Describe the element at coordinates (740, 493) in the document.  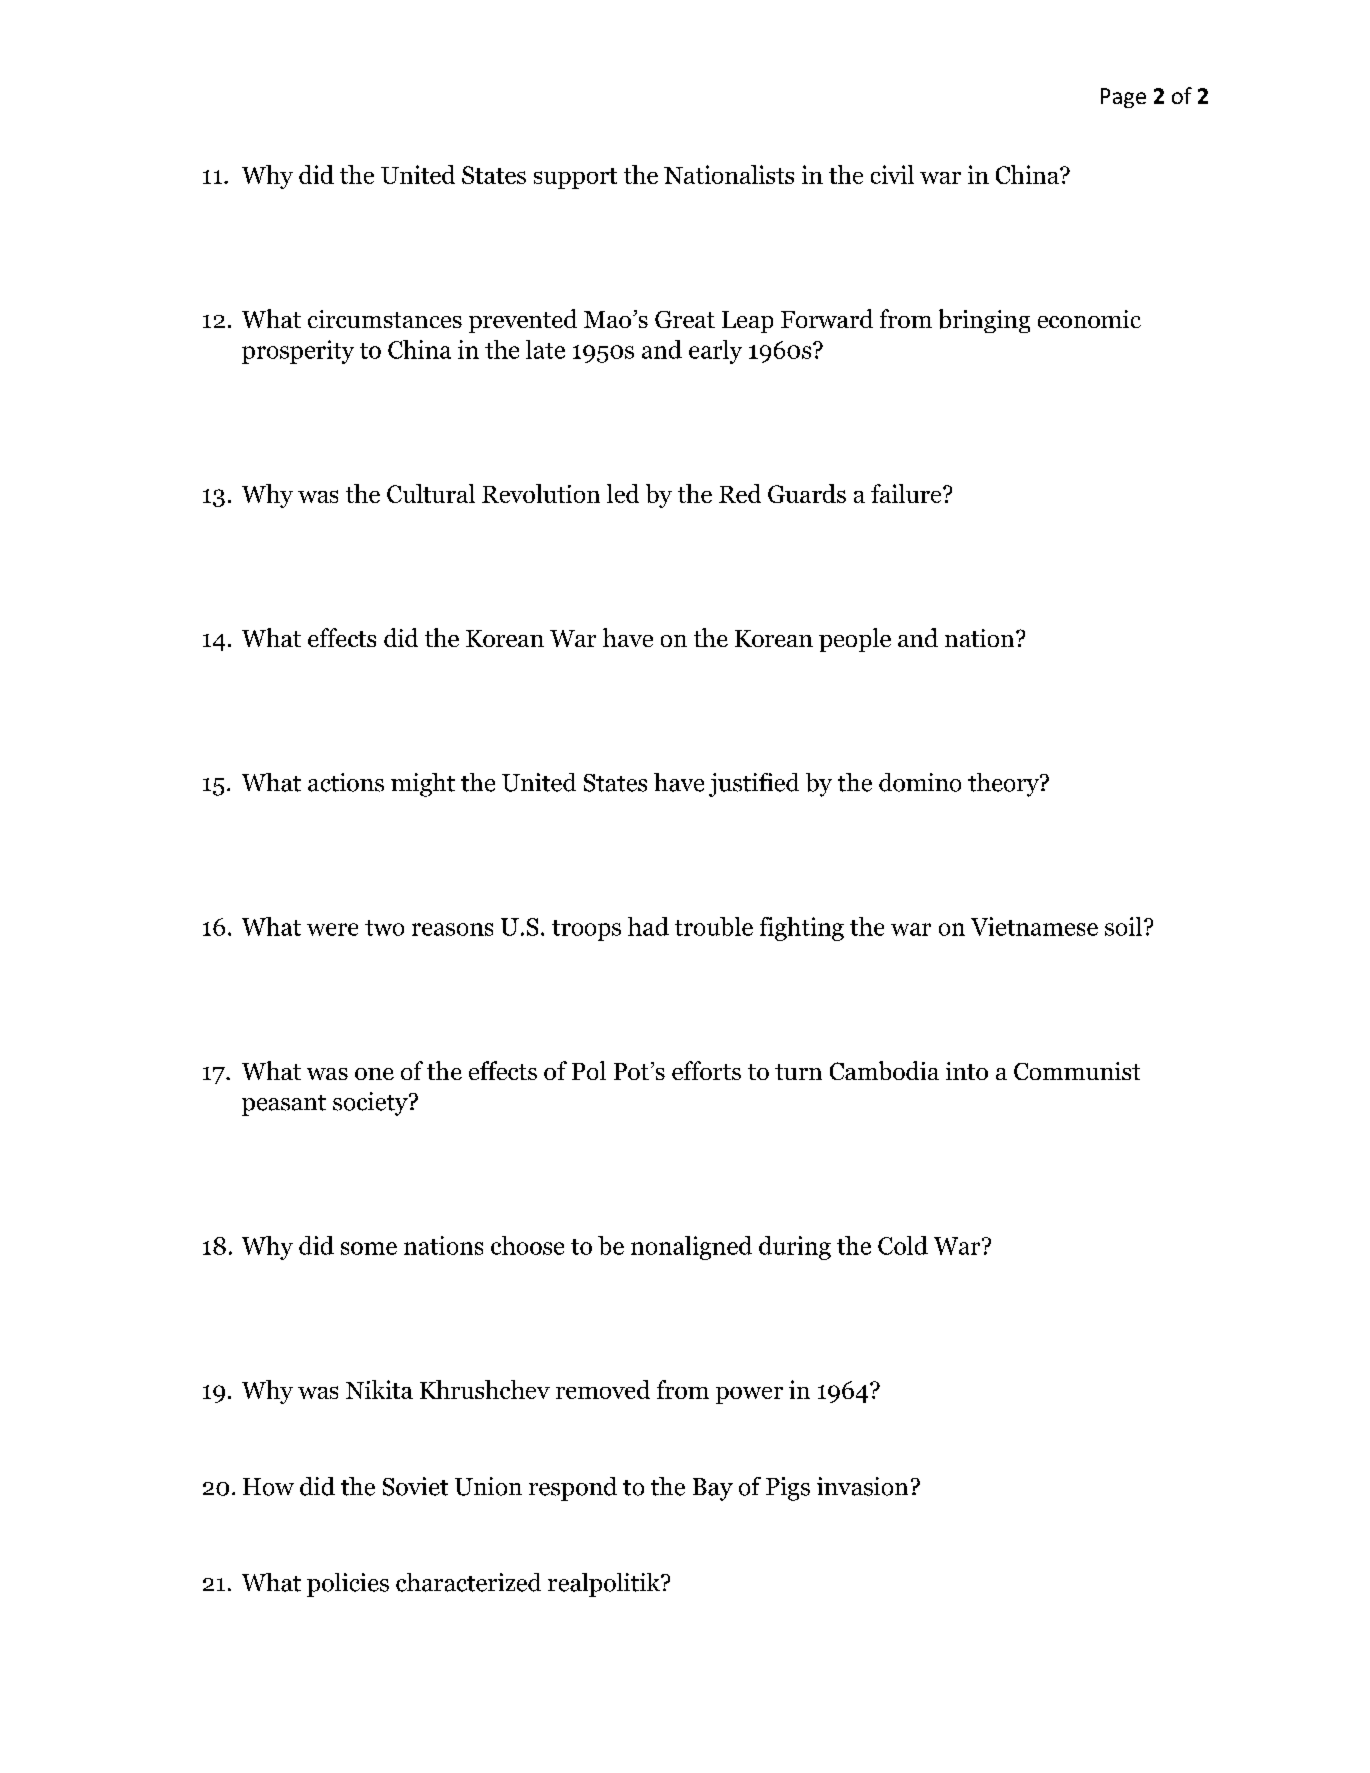
I see `Red` at that location.
